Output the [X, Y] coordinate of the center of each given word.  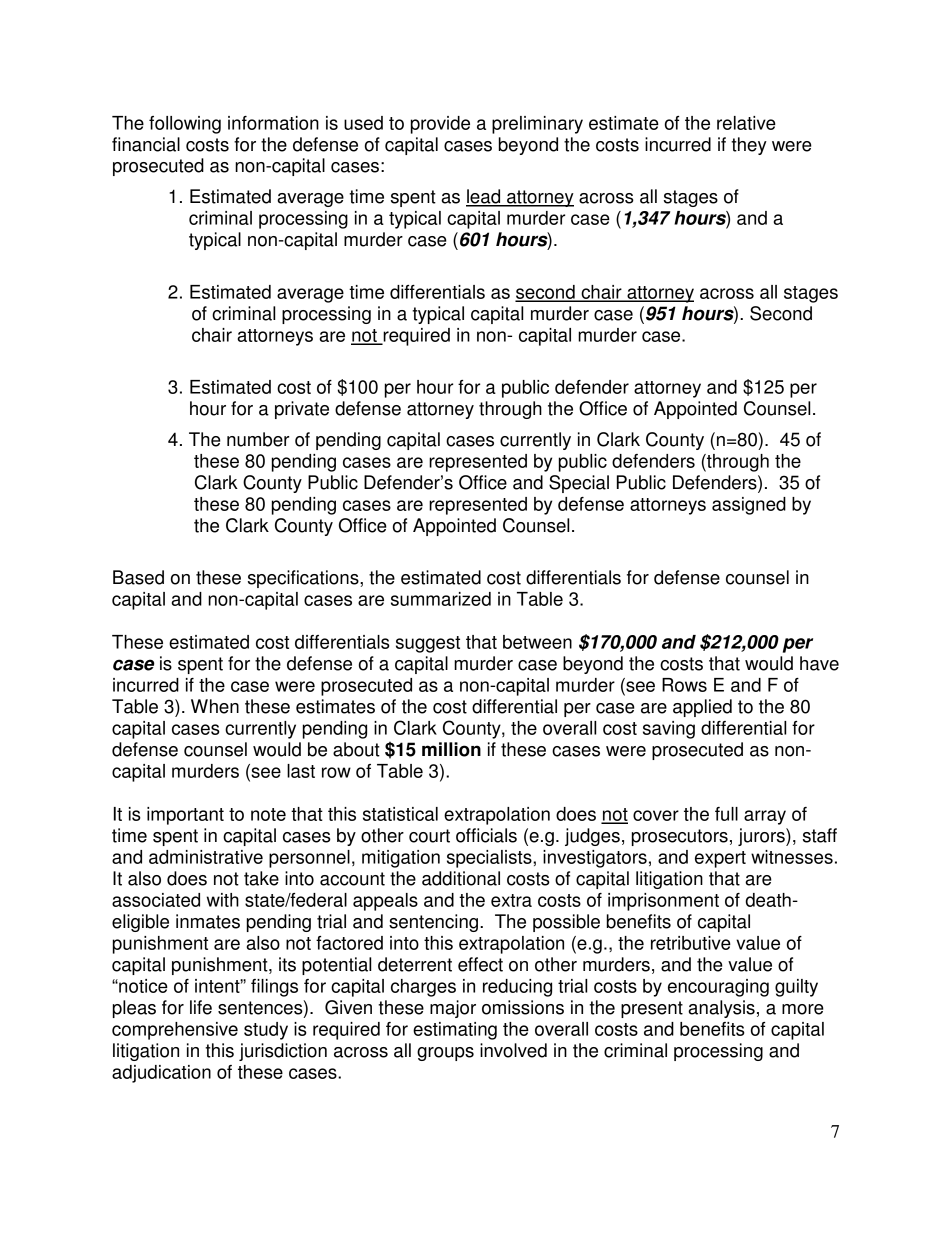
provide [440, 125]
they [749, 146]
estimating [455, 1031]
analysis [721, 1009]
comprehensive [175, 1031]
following [185, 125]
